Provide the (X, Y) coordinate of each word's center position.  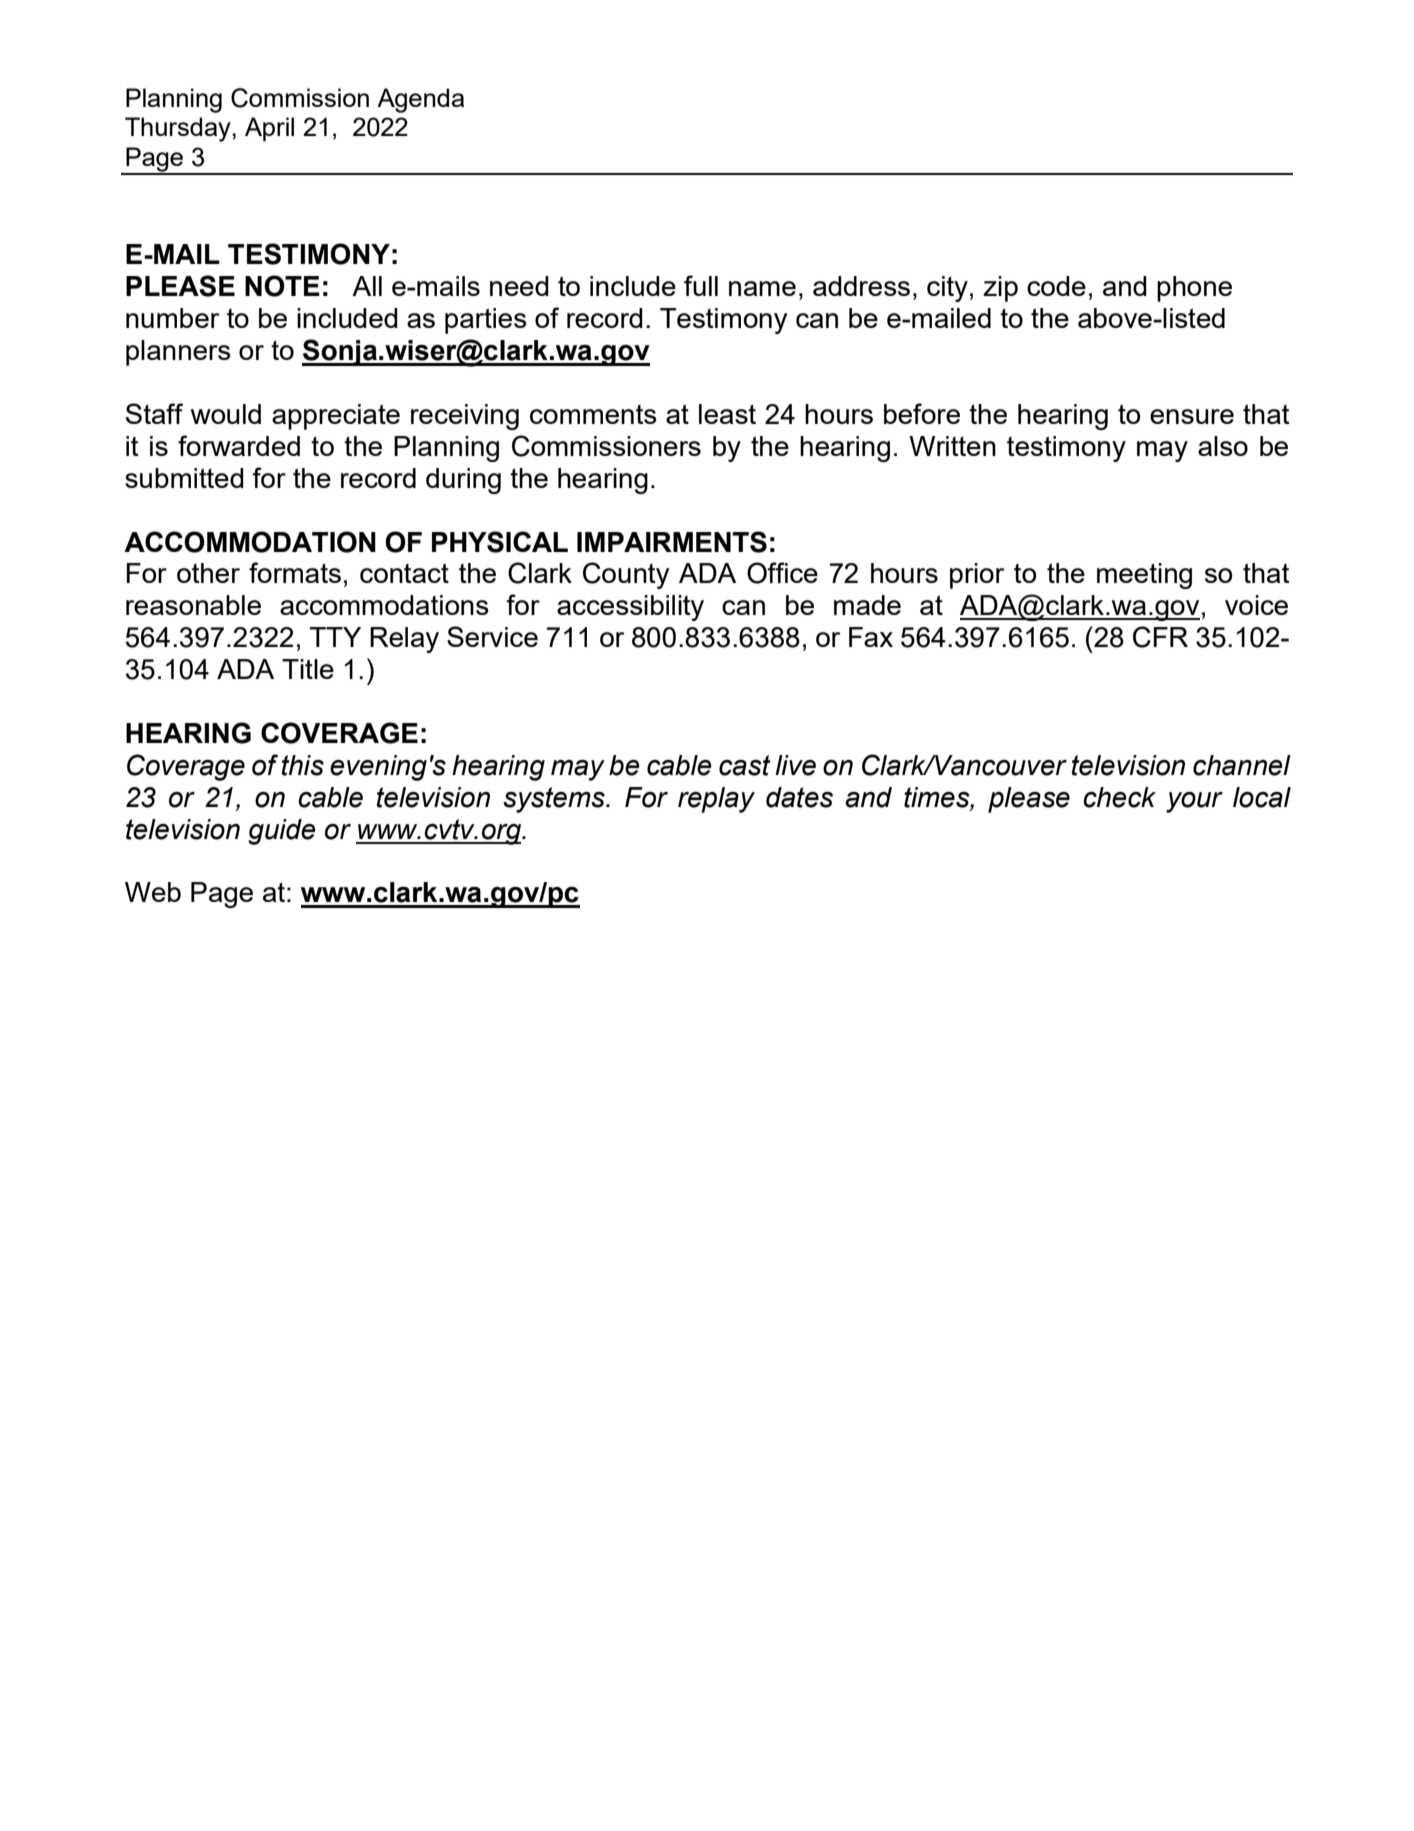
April (269, 129)
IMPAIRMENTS (672, 542)
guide (281, 832)
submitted (184, 478)
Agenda (420, 100)
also (1223, 446)
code (1056, 286)
